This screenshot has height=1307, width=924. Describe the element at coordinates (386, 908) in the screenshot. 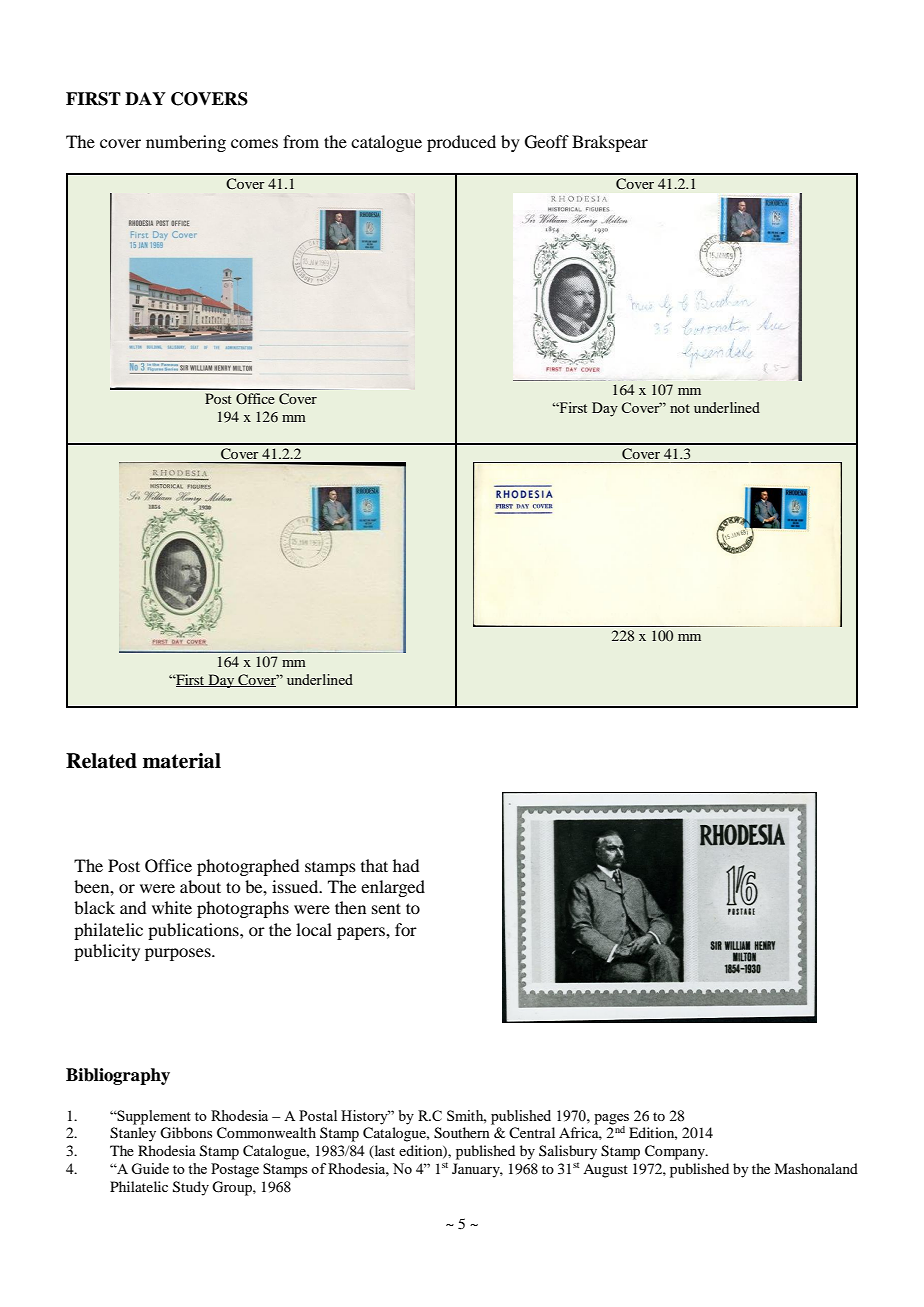

I see `sent` at that location.
